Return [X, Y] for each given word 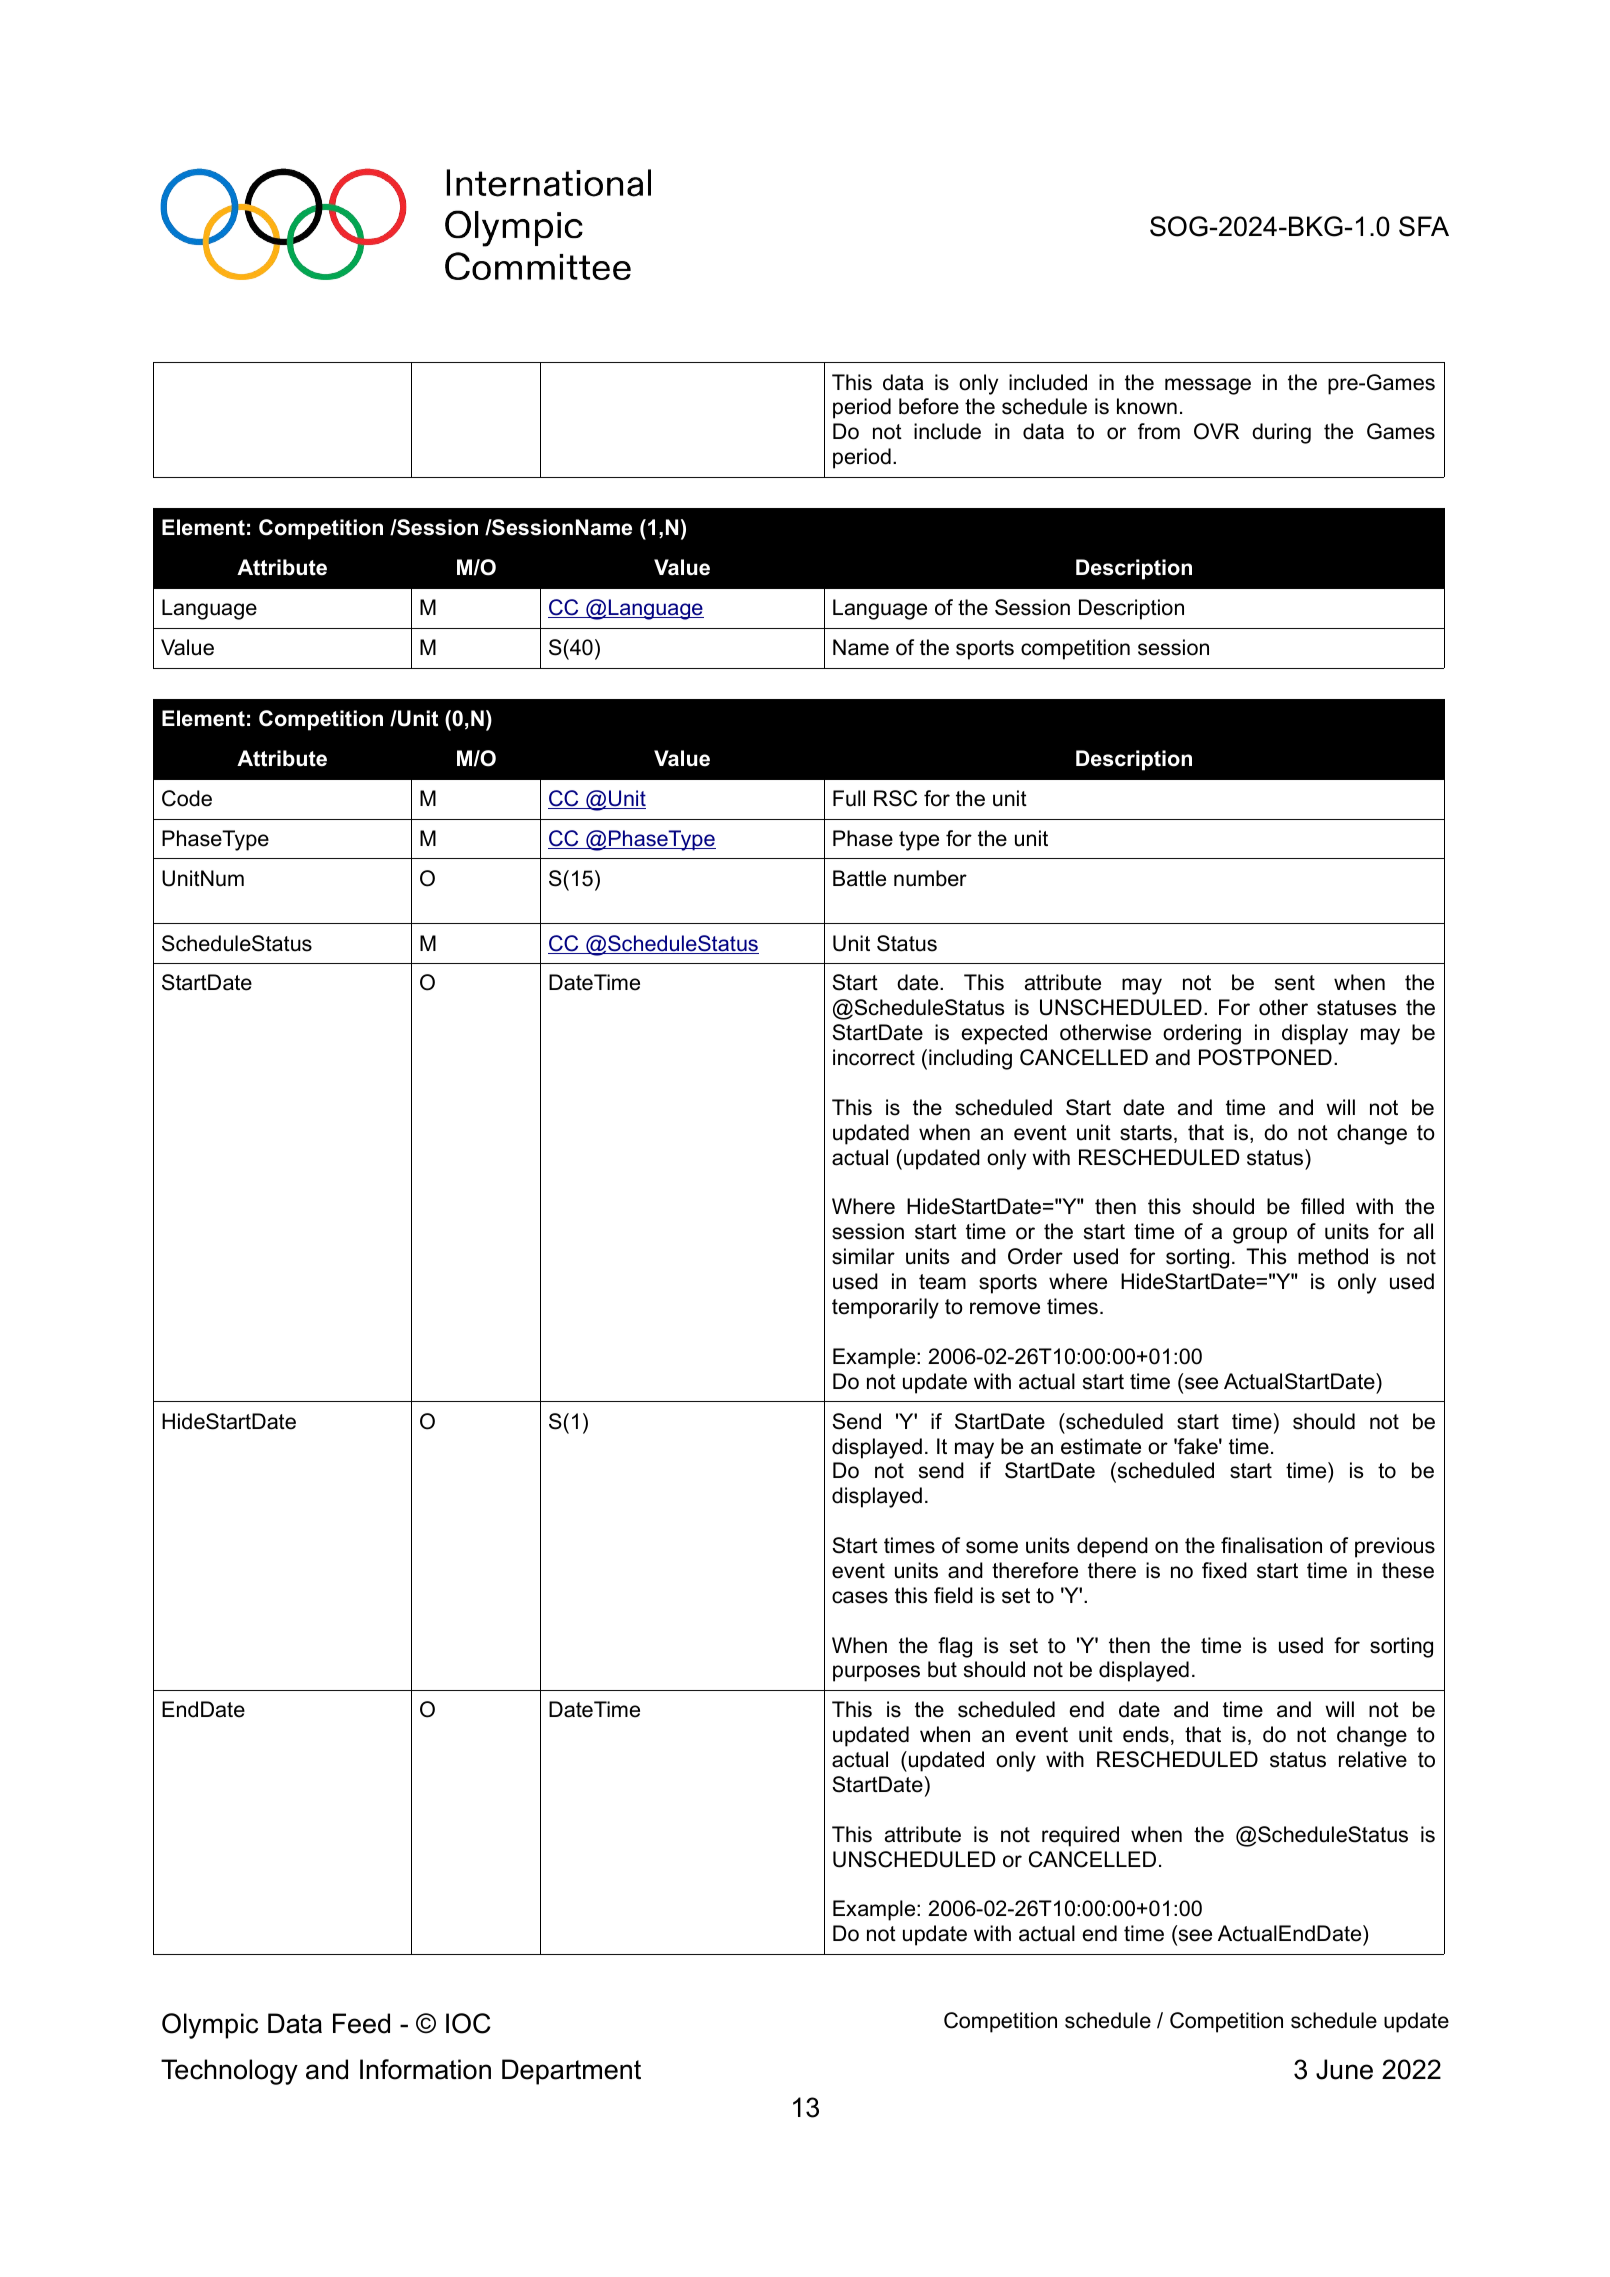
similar [863, 1256]
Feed [361, 2023]
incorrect [874, 1057]
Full [849, 798]
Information [425, 2069]
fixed [1224, 1570]
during [1281, 433]
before [929, 406]
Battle [859, 878]
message [1208, 386]
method [1333, 1256]
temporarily [885, 1308]
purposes [876, 1673]
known [1147, 406]
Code [187, 798]
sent [1295, 983]
